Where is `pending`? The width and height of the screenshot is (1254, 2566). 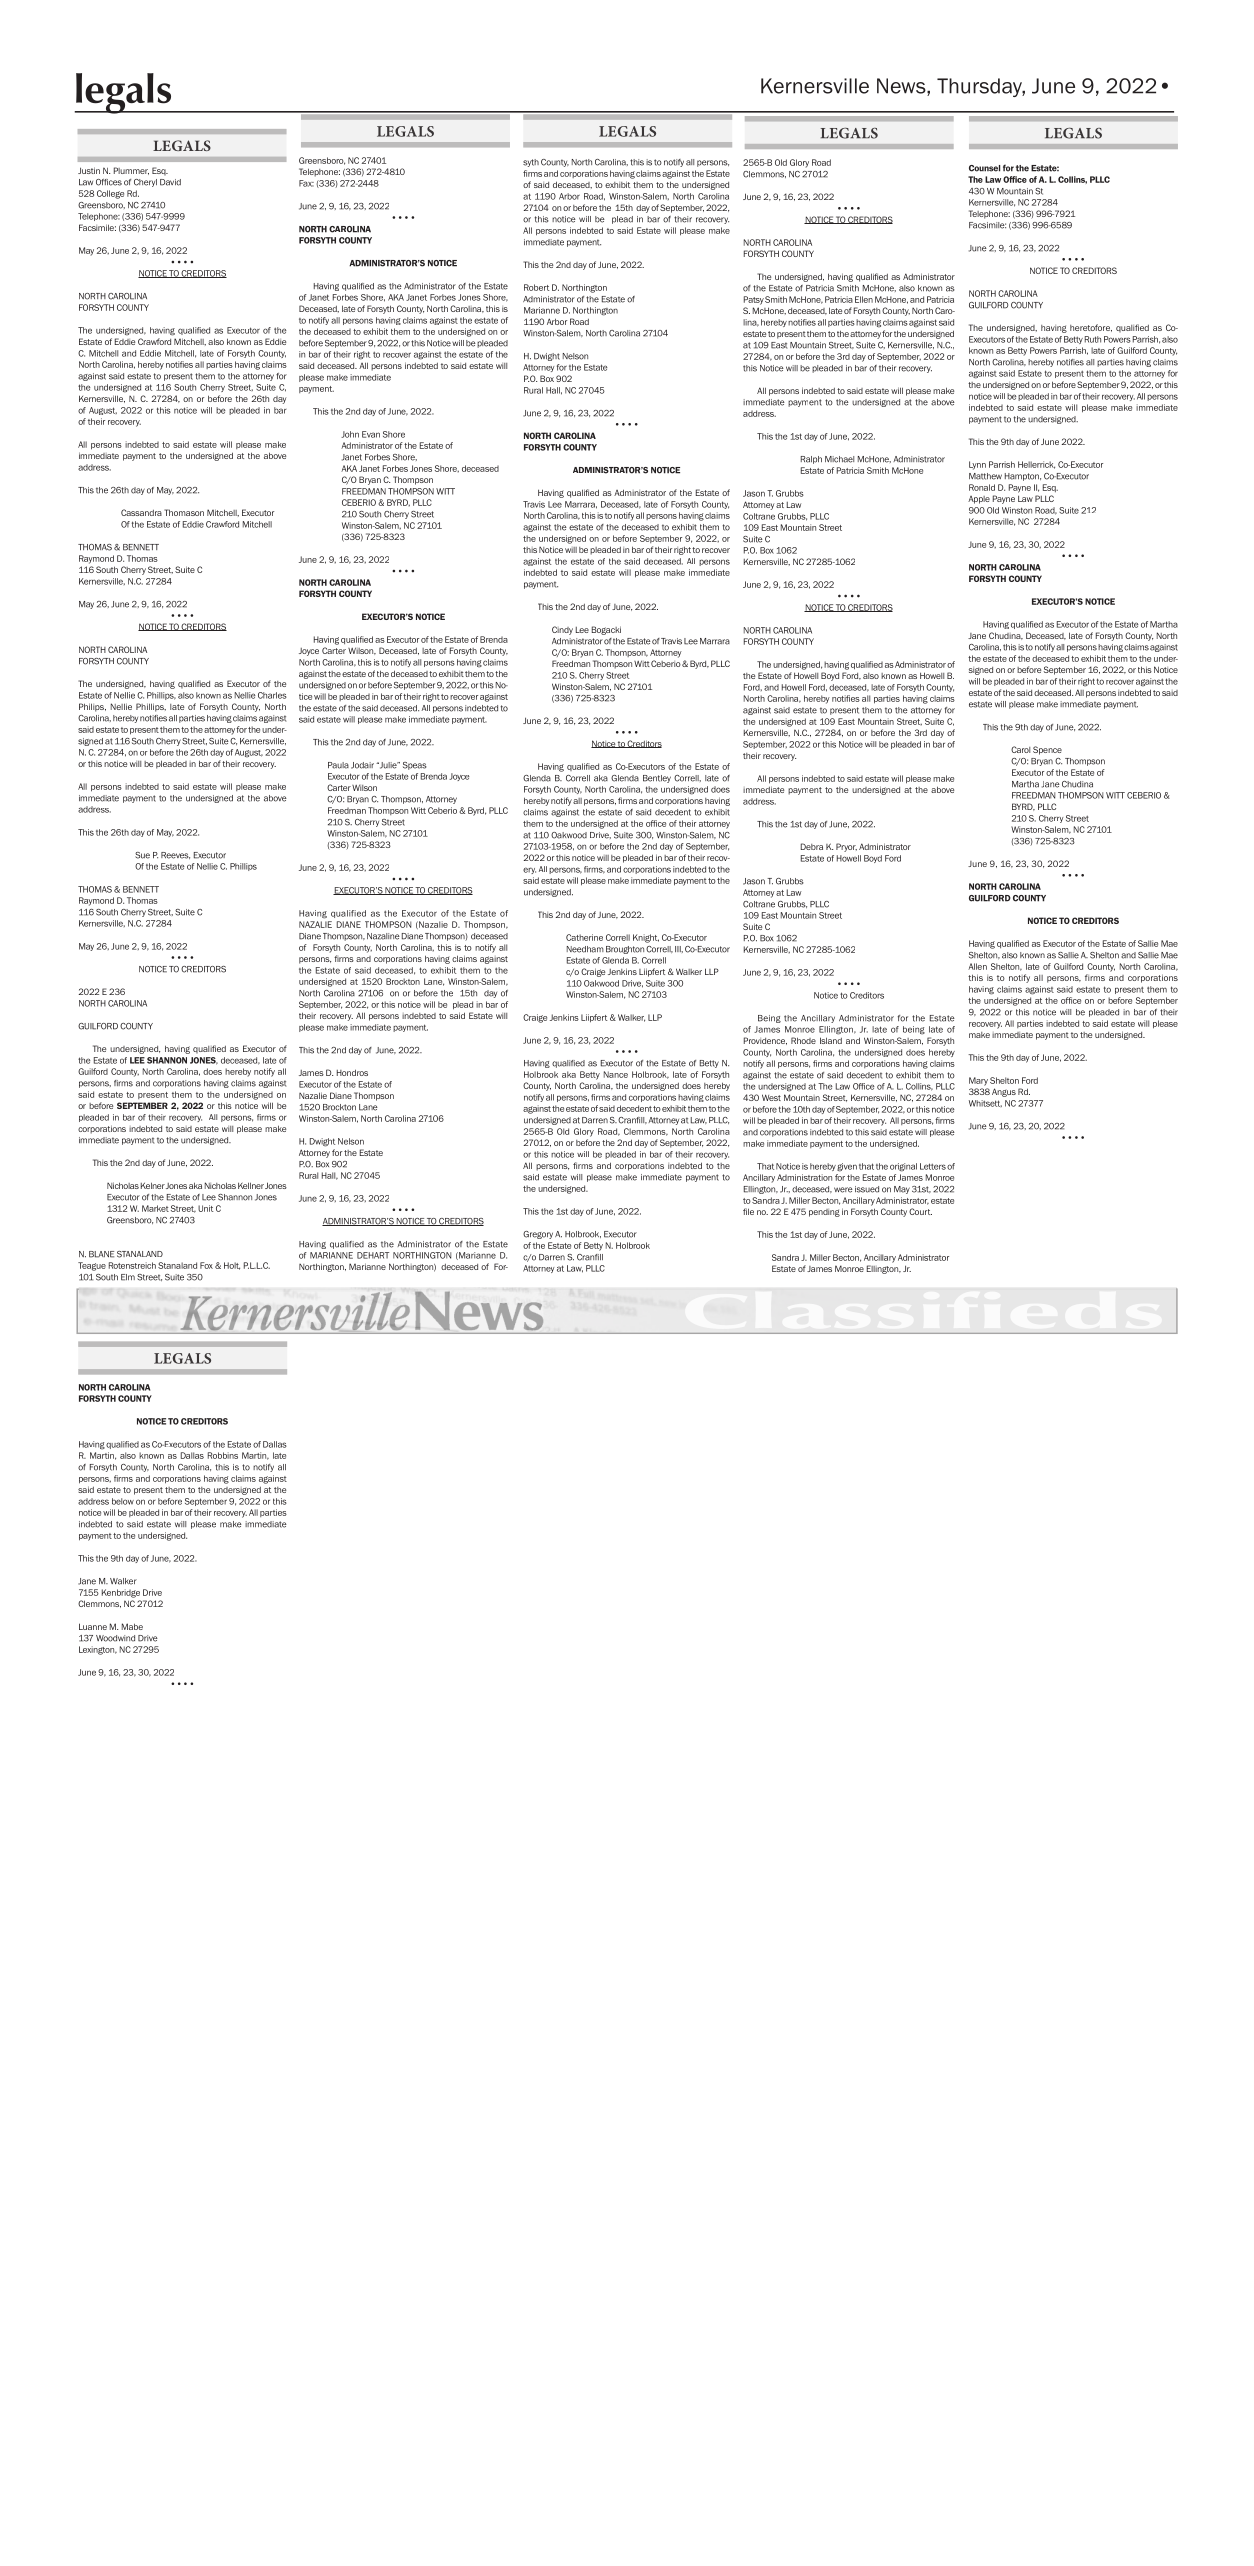
pending is located at coordinates (824, 1213).
